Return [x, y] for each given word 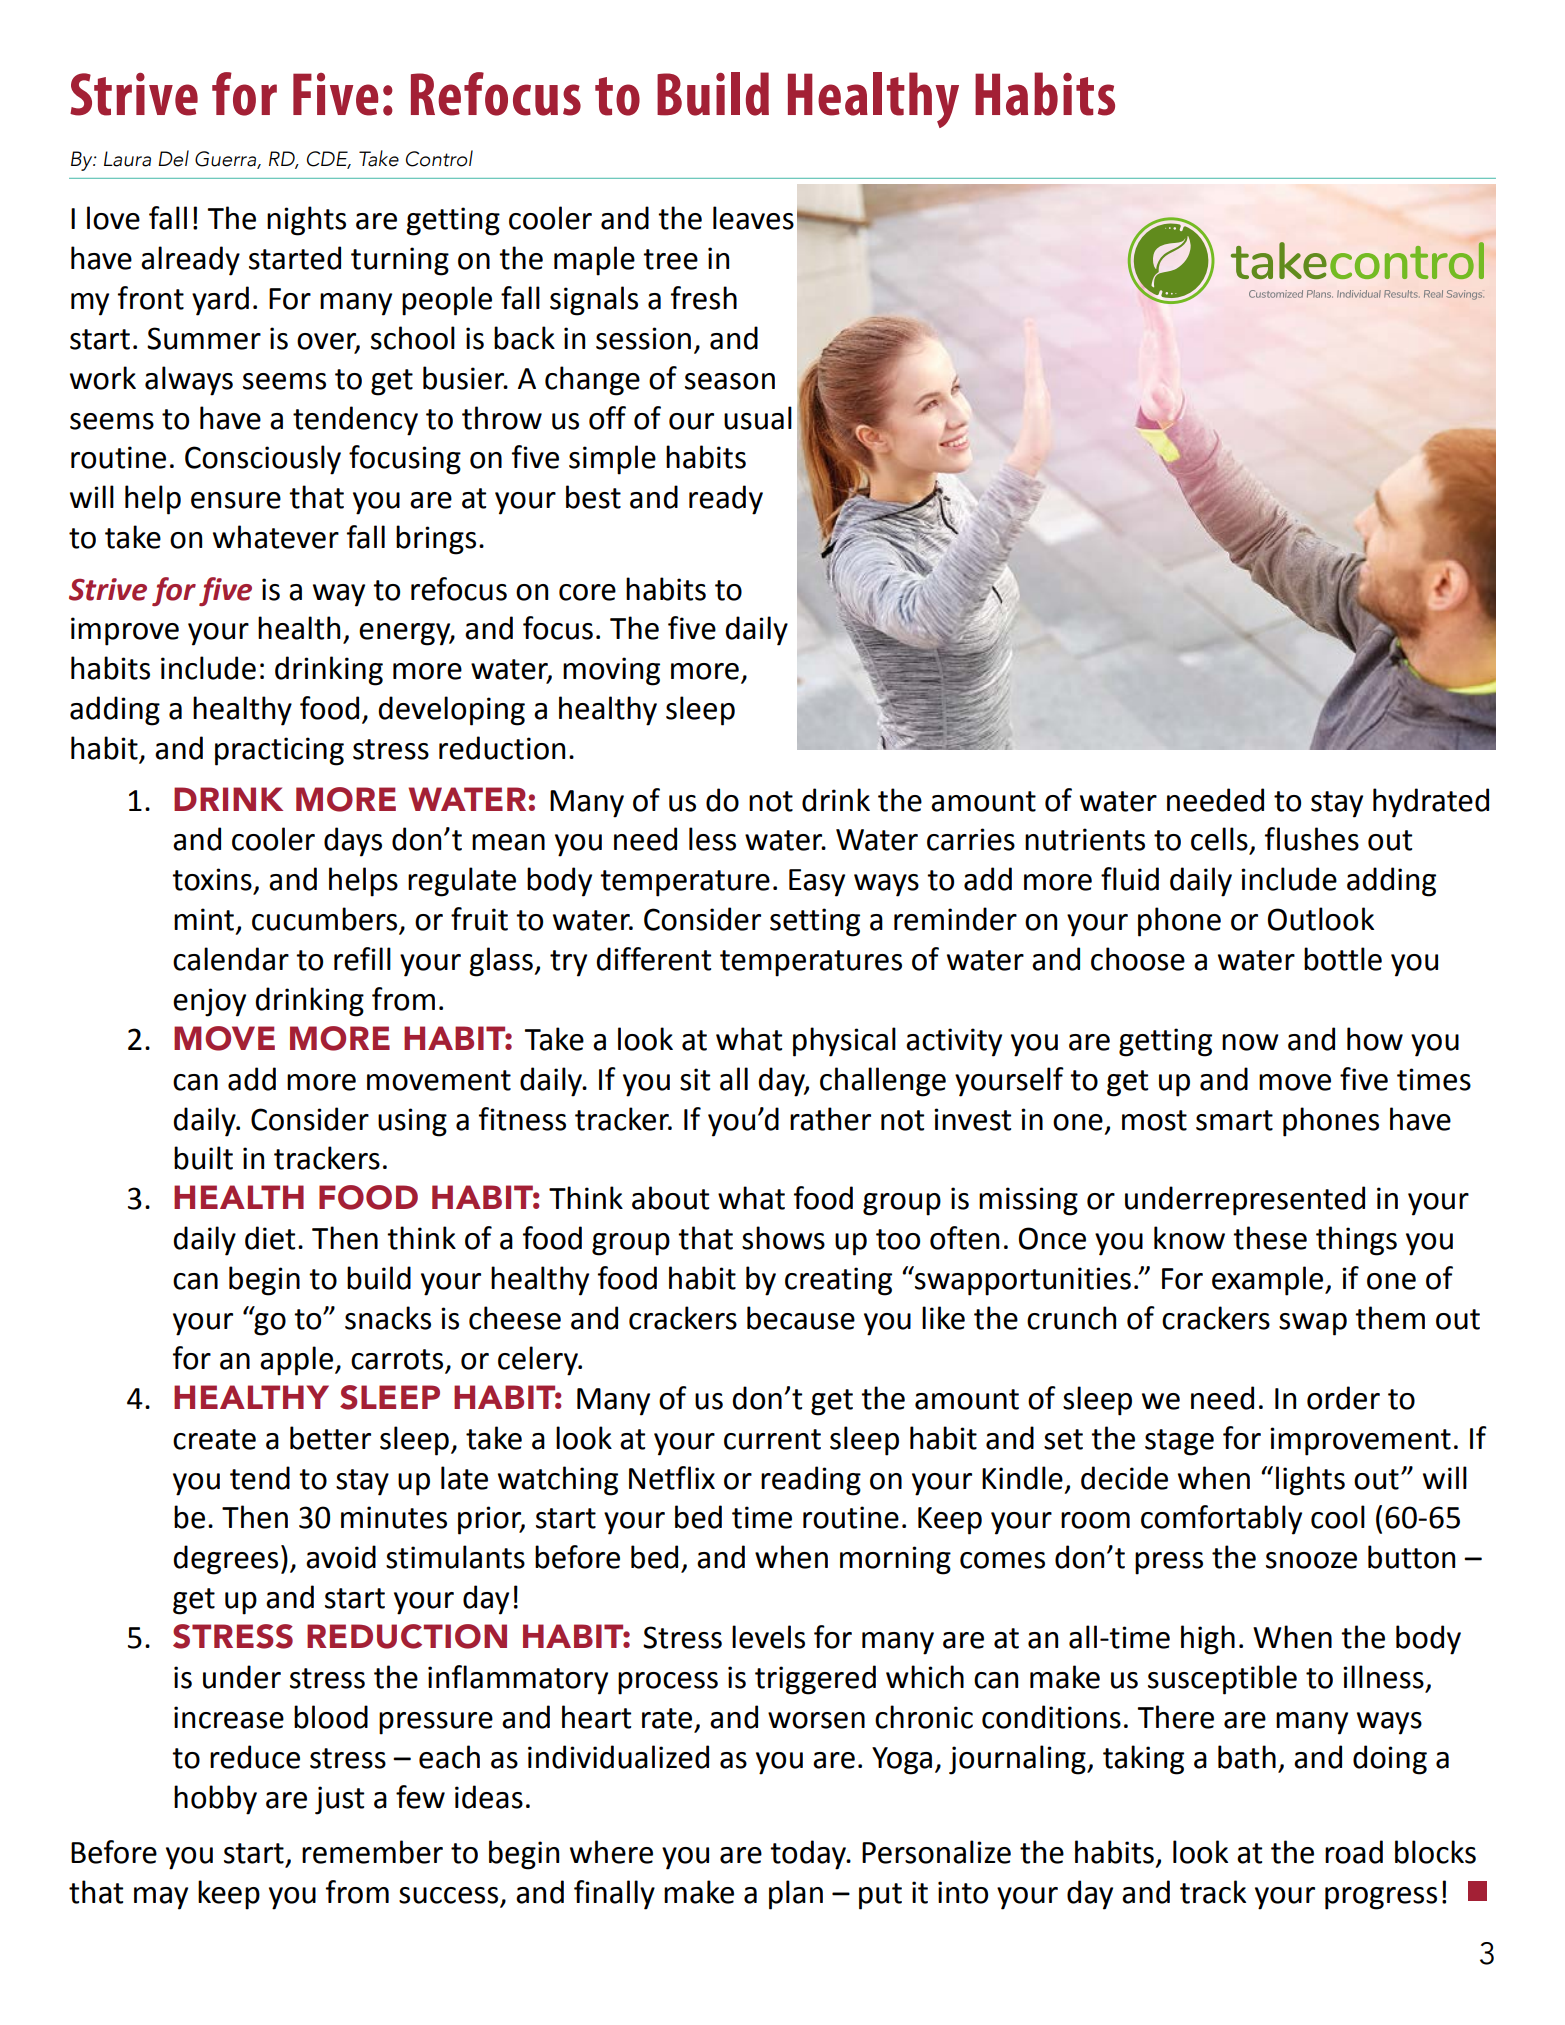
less [712, 839]
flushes [1312, 839]
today [809, 1855]
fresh [704, 298]
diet [270, 1238]
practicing [279, 751]
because [801, 1318]
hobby [215, 1800]
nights [306, 221]
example [1269, 1281]
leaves [753, 218]
